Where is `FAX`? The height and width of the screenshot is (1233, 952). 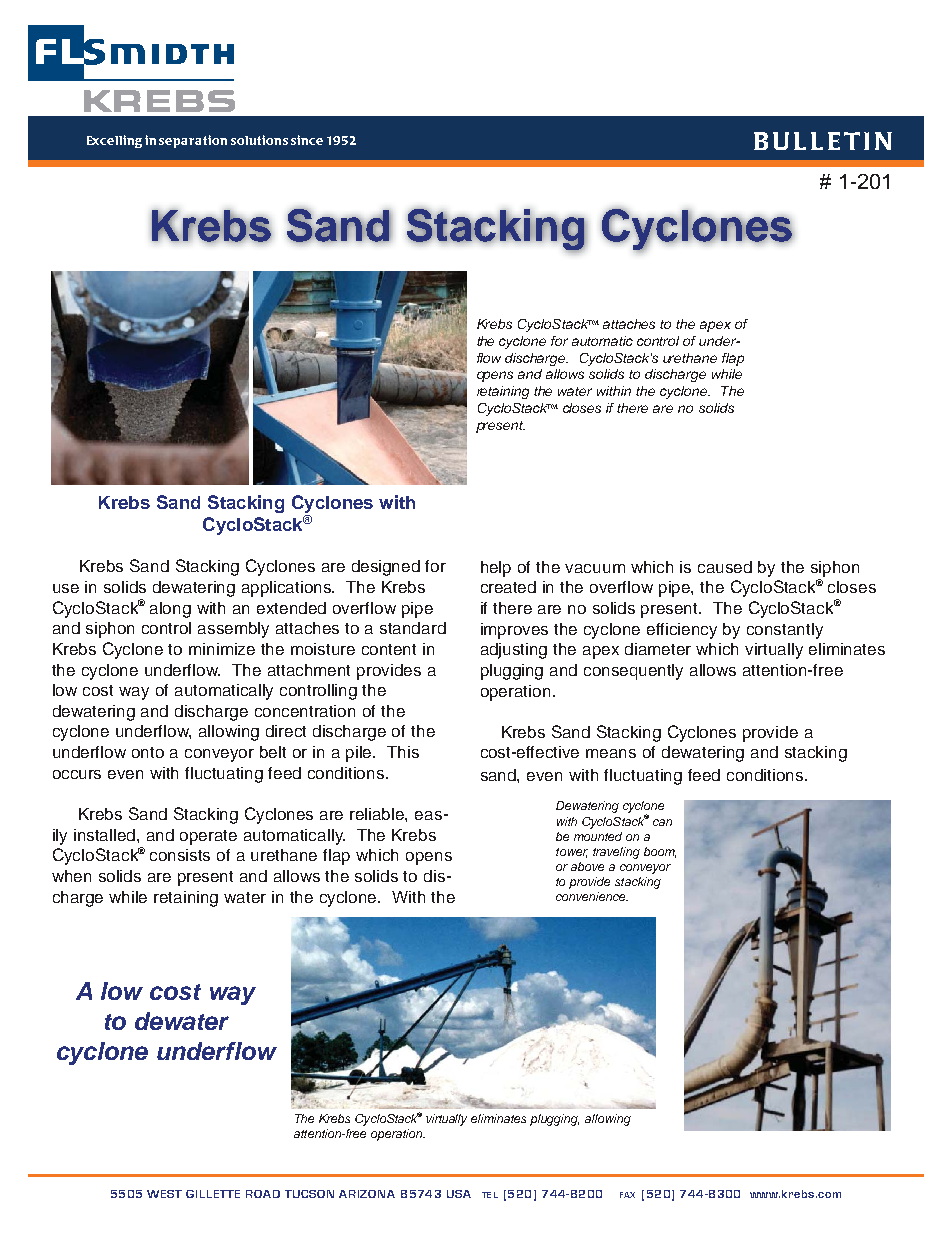 FAX is located at coordinates (627, 1195).
